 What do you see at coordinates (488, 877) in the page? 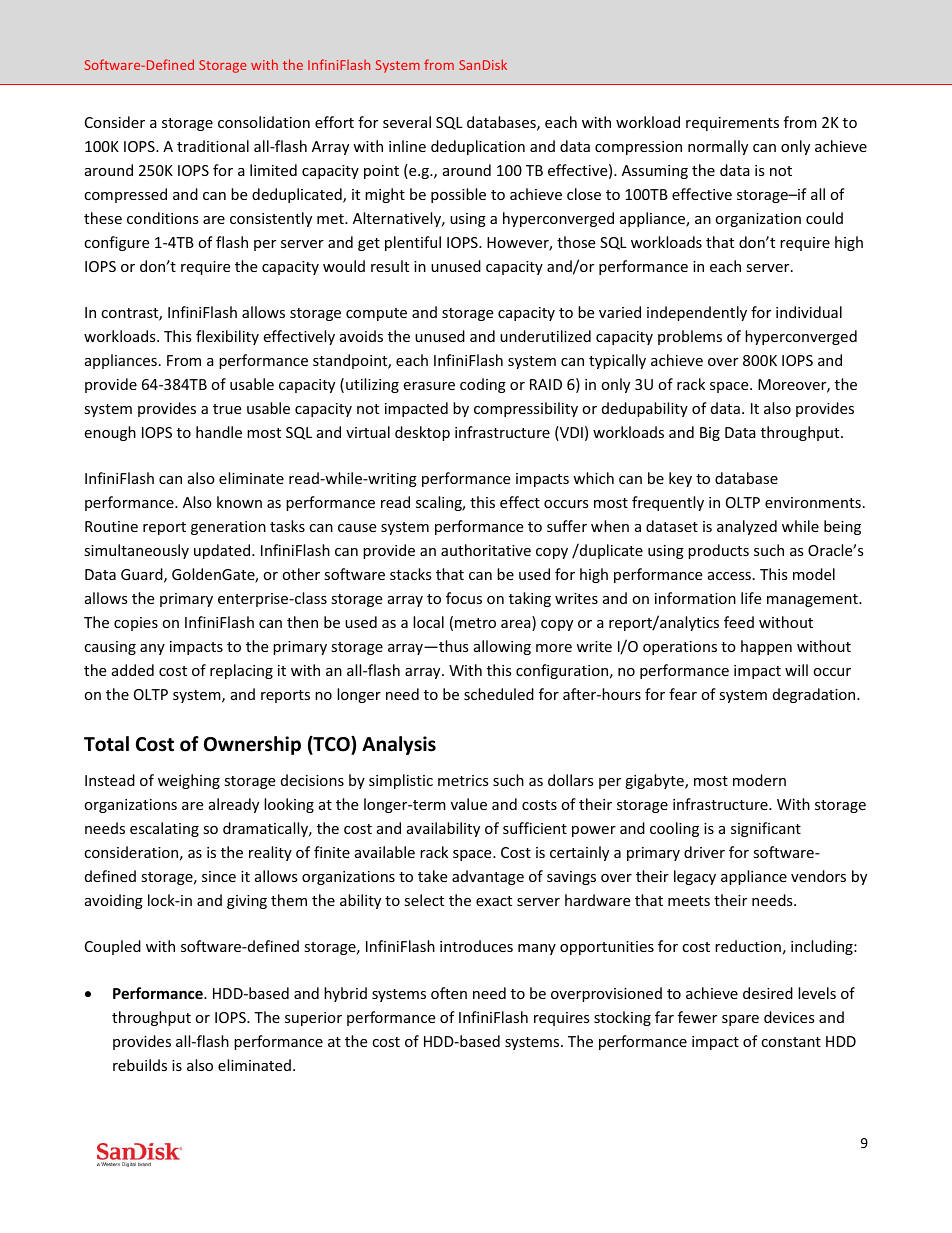
I see `advantage` at bounding box center [488, 877].
